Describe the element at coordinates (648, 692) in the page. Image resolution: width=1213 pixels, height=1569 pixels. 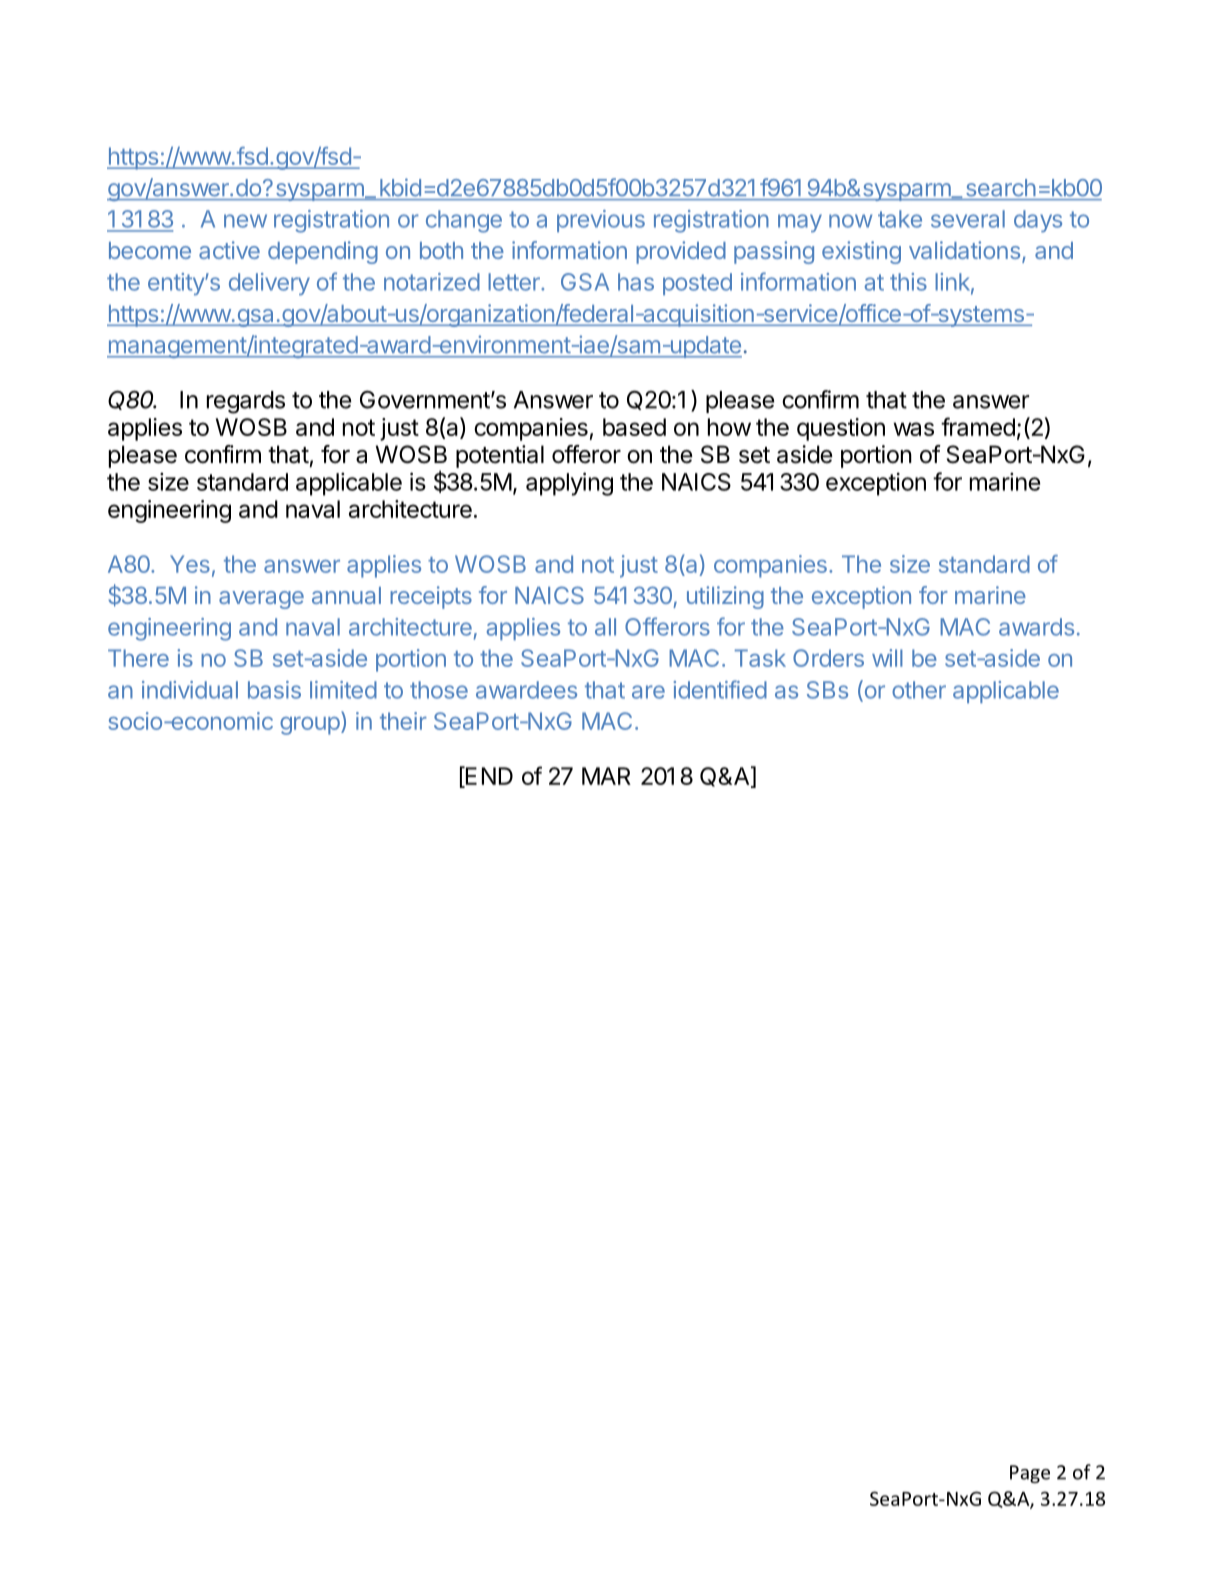
I see `are` at that location.
